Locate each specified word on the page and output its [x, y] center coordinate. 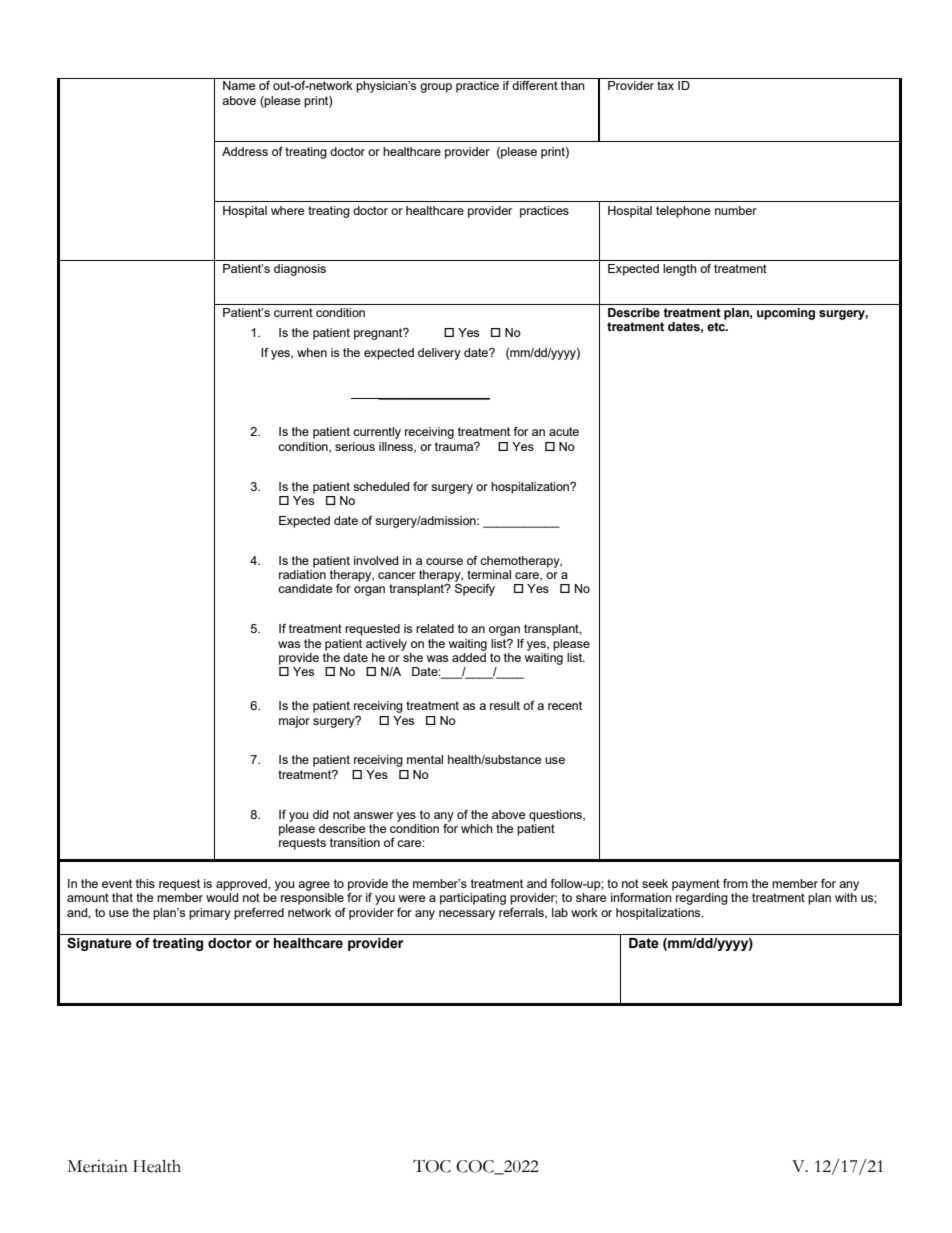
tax [665, 85]
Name [239, 85]
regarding [702, 899]
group [436, 88]
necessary [467, 915]
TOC [432, 1166]
